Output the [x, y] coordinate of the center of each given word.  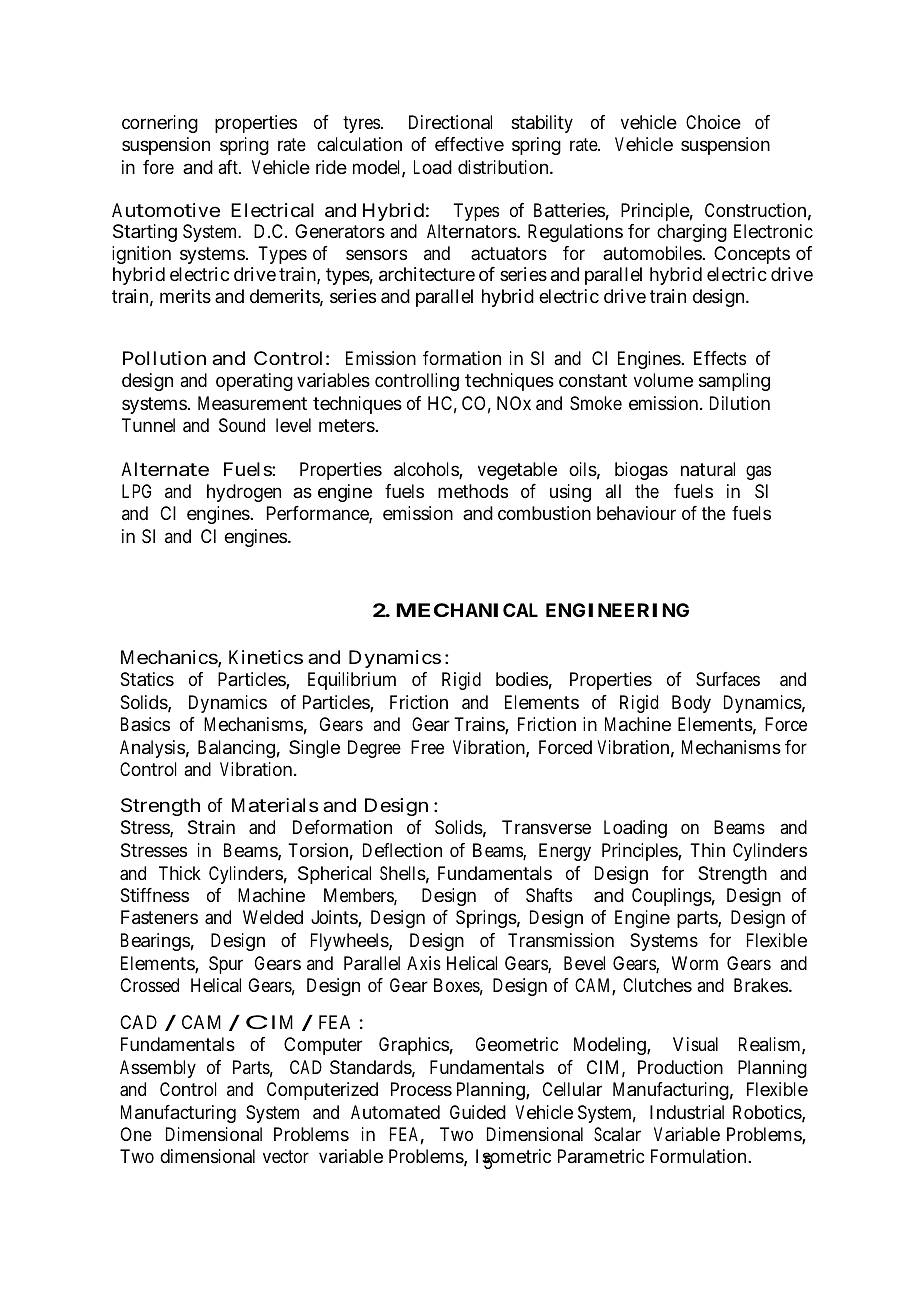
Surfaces [728, 679]
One [136, 1134]
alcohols [427, 470]
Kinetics [266, 657]
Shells [403, 873]
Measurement [252, 403]
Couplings [672, 897]
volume [663, 380]
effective [469, 144]
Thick [180, 873]
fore [158, 167]
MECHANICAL [467, 610]
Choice [713, 122]
